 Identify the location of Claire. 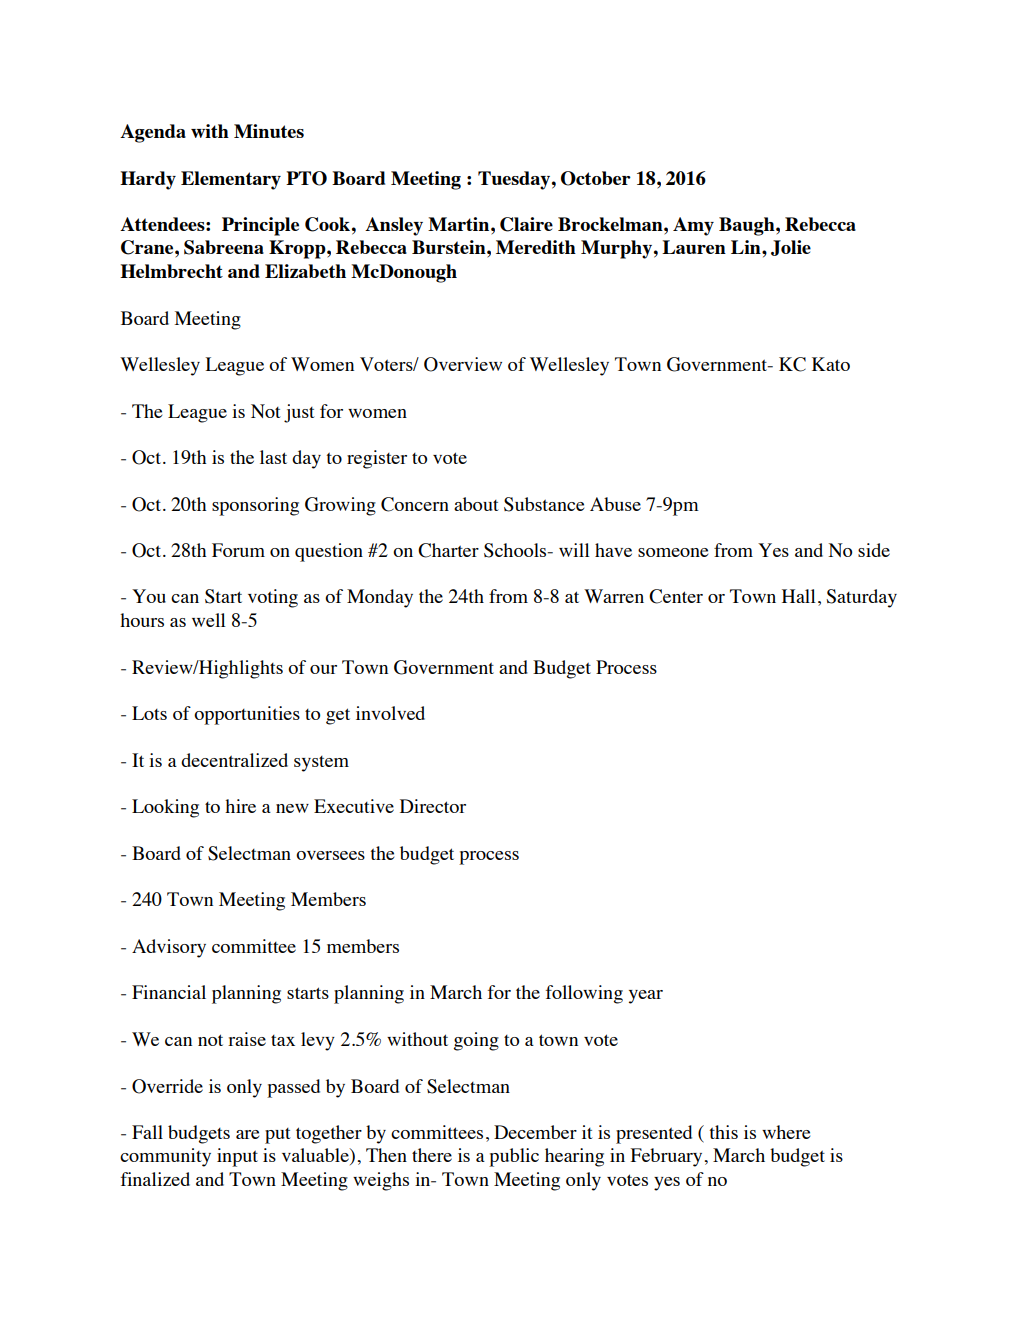
(526, 224).
